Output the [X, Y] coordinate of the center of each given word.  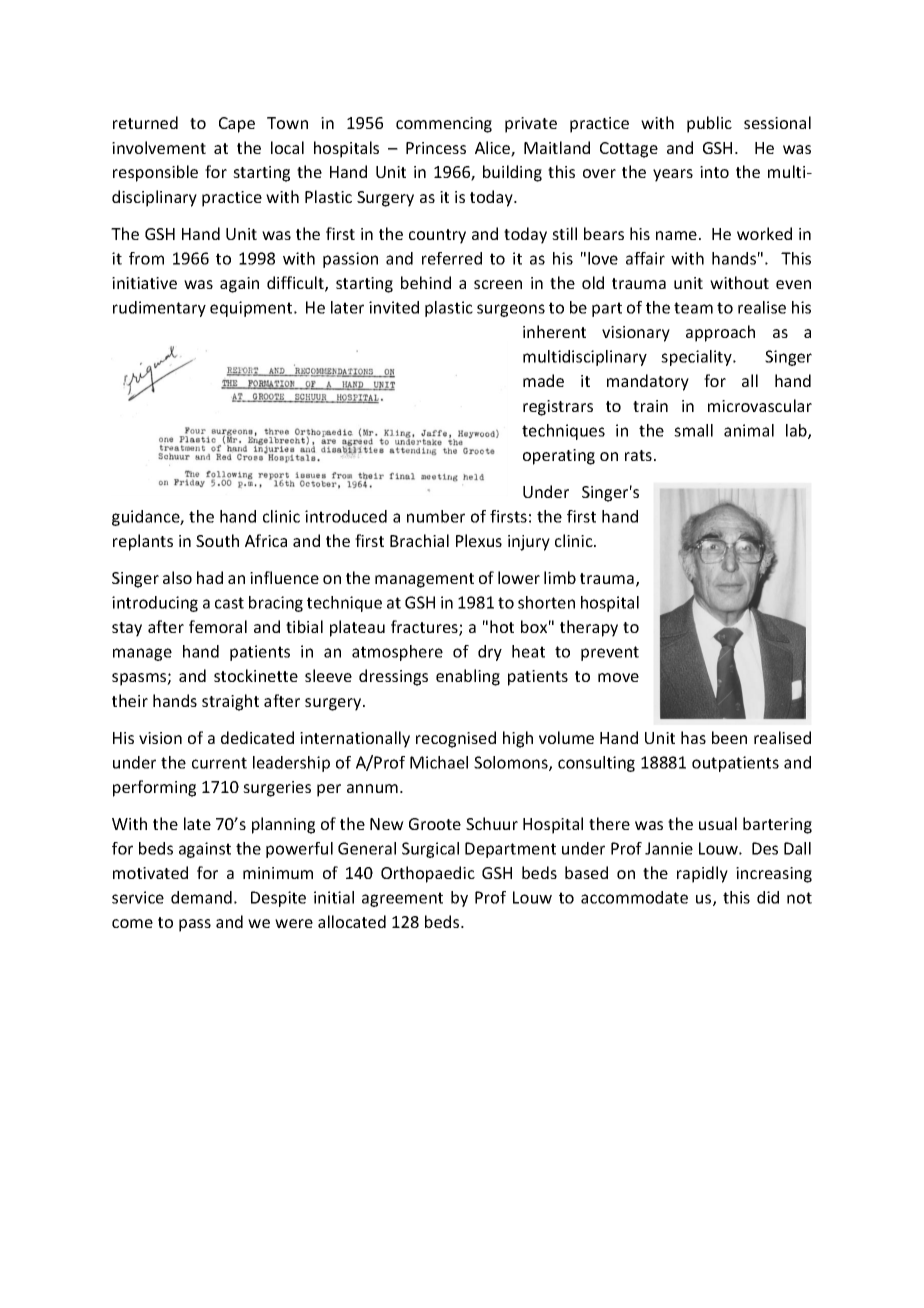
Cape [237, 125]
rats [638, 455]
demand [201, 897]
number [436, 516]
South [217, 540]
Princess [436, 148]
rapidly [702, 874]
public [709, 124]
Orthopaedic [428, 874]
